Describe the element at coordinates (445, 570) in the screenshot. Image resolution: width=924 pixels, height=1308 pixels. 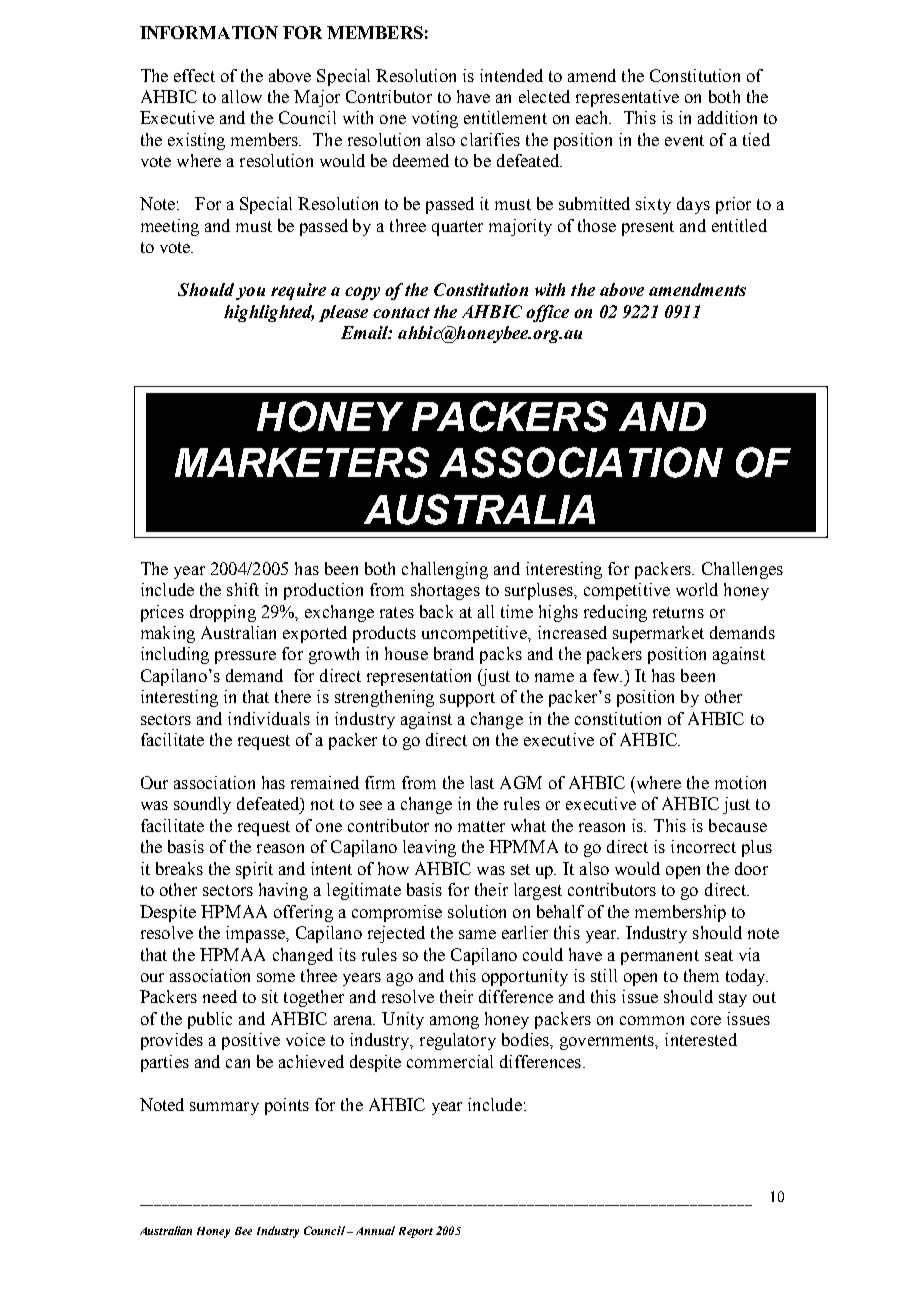
I see `challenging` at that location.
